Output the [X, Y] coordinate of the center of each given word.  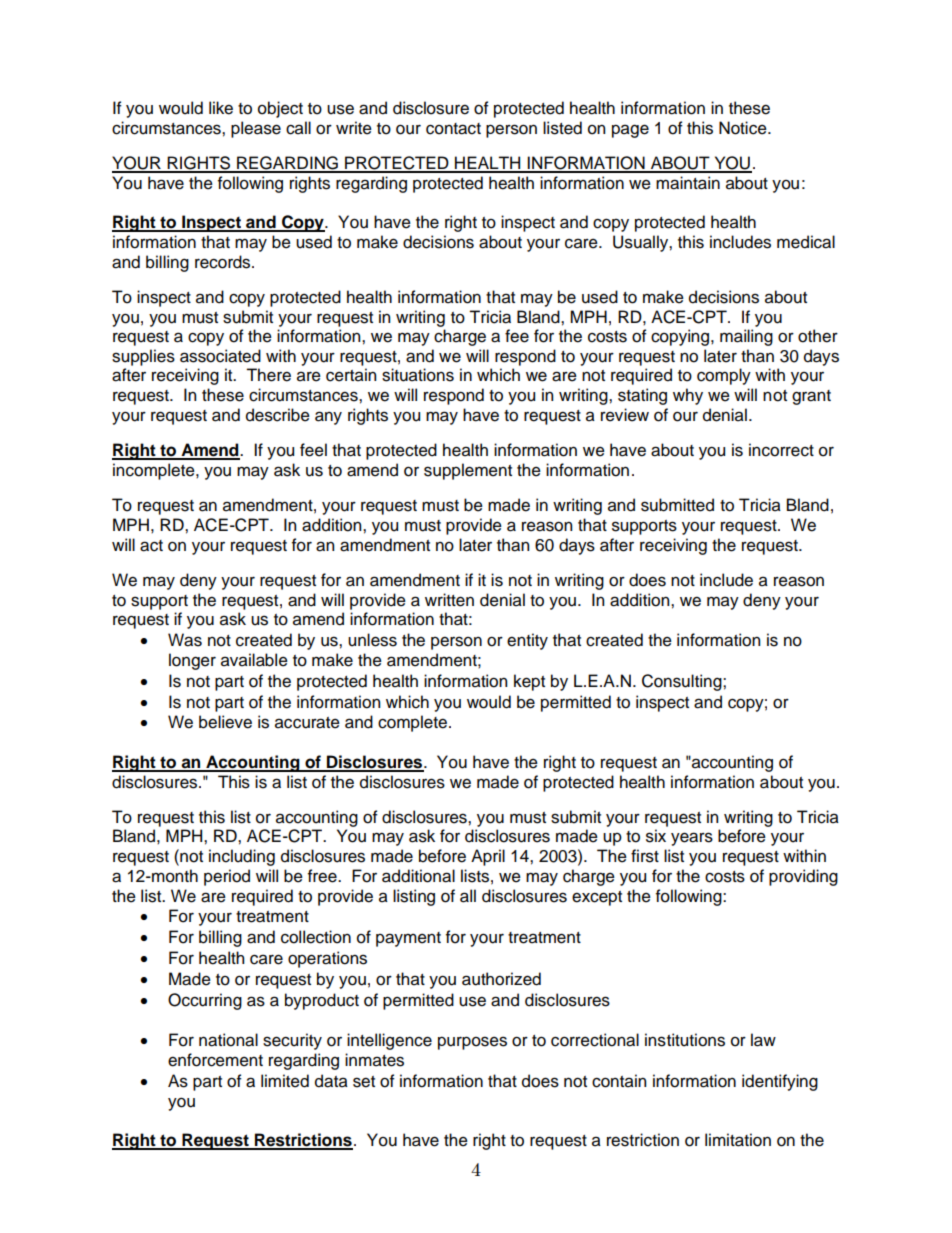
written [449, 600]
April [488, 857]
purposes [472, 1043]
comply [724, 376]
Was [185, 640]
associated [220, 356]
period [227, 877]
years [692, 839]
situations [418, 375]
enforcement [215, 1060]
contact [453, 129]
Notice [744, 128]
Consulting [683, 682]
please [256, 129]
